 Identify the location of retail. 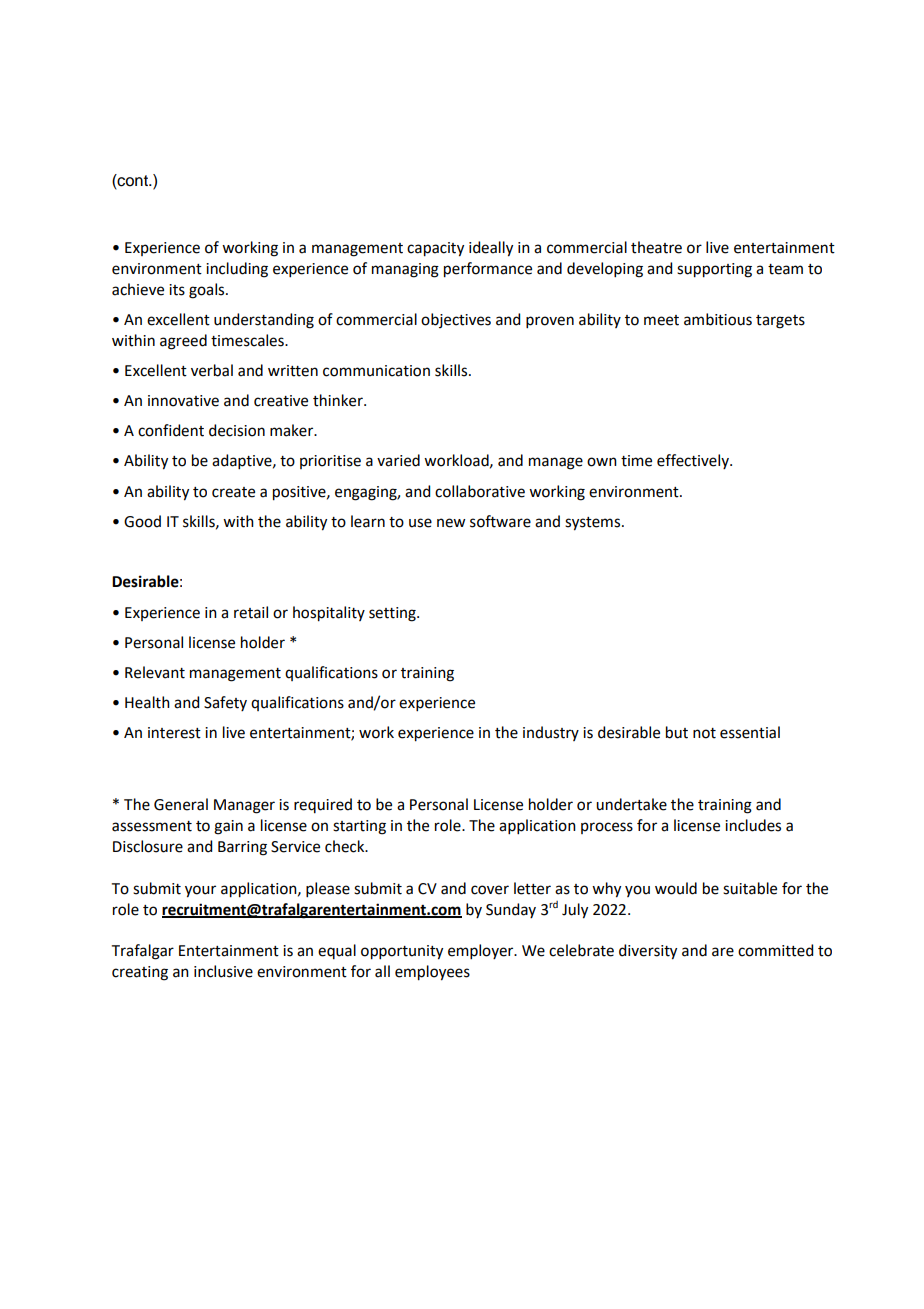
(251, 612).
